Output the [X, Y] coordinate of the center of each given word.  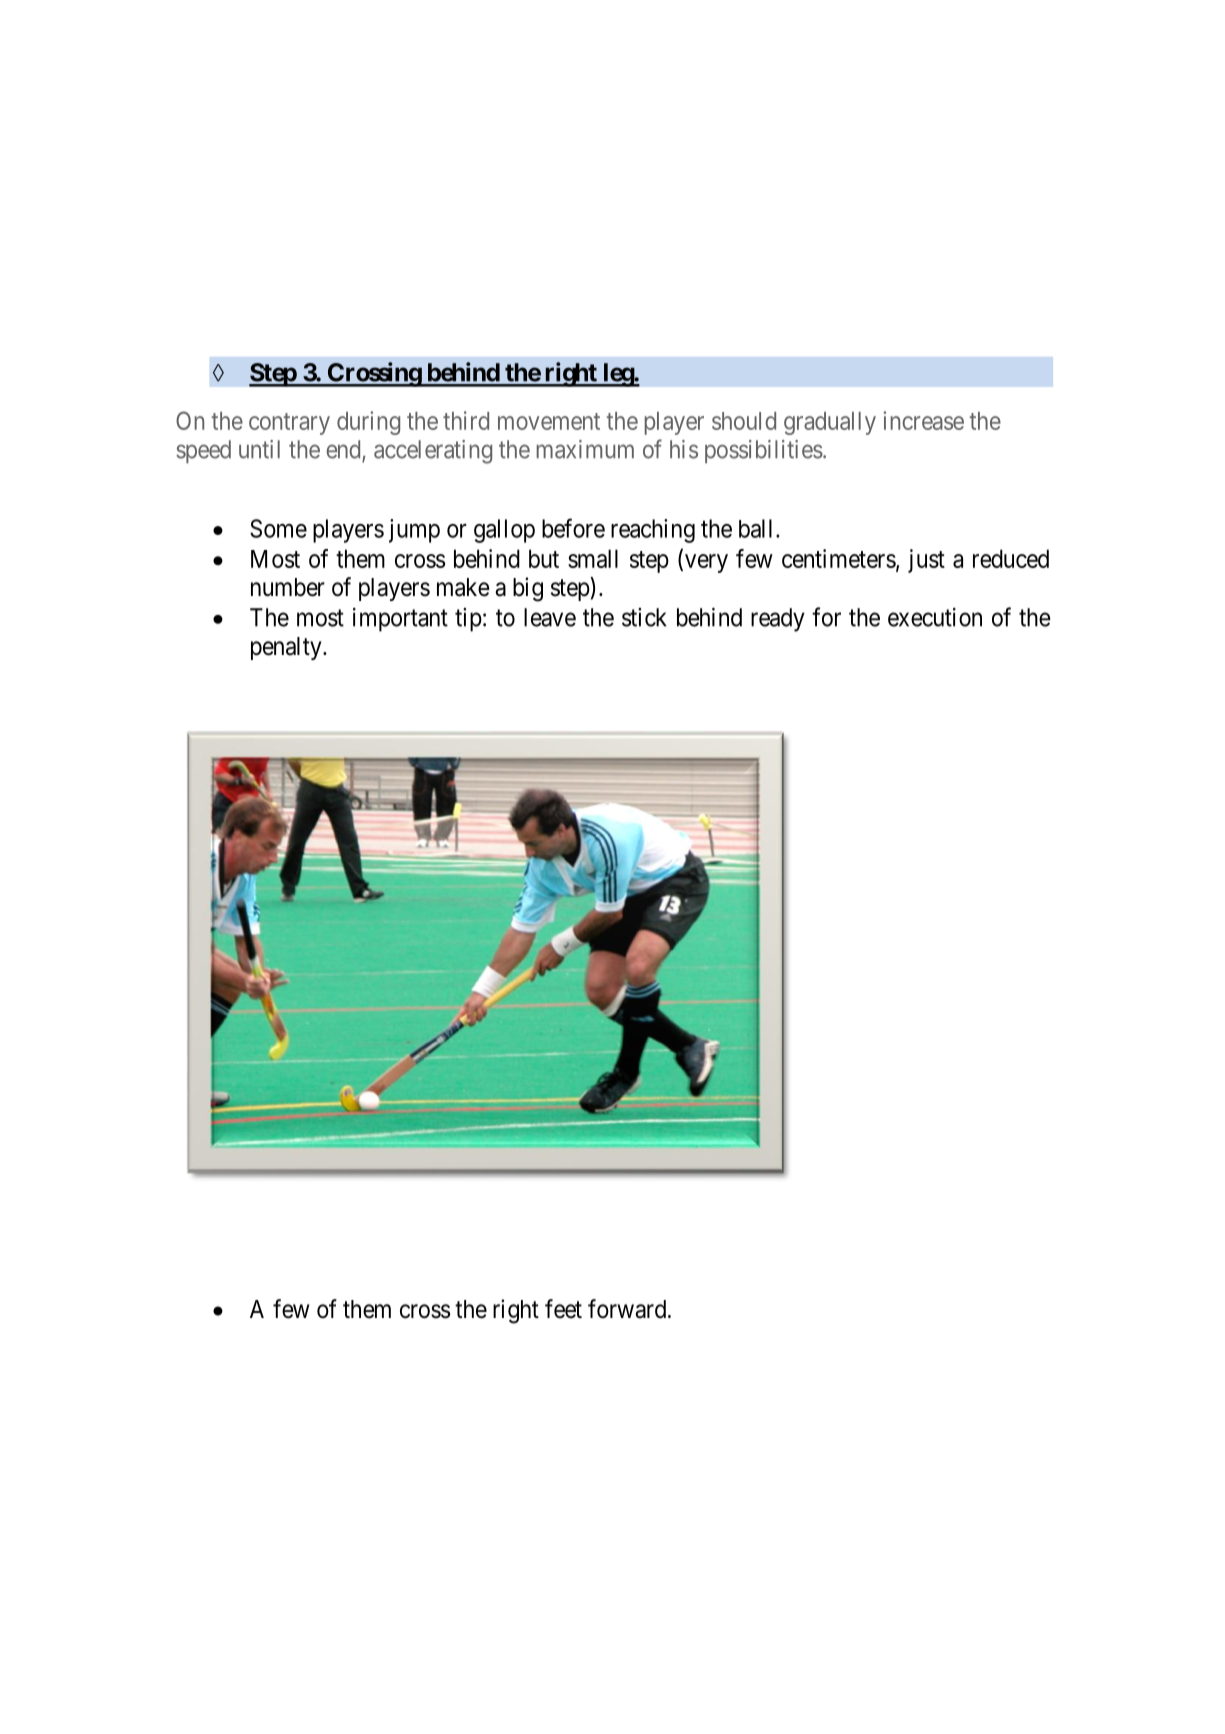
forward [627, 1309]
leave [550, 617]
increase [923, 420]
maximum [585, 449]
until [259, 449]
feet [563, 1309]
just [926, 561]
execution [935, 617]
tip [468, 620]
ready [778, 620]
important [400, 620]
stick [644, 617]
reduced [1011, 558]
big [528, 589]
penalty [287, 648]
